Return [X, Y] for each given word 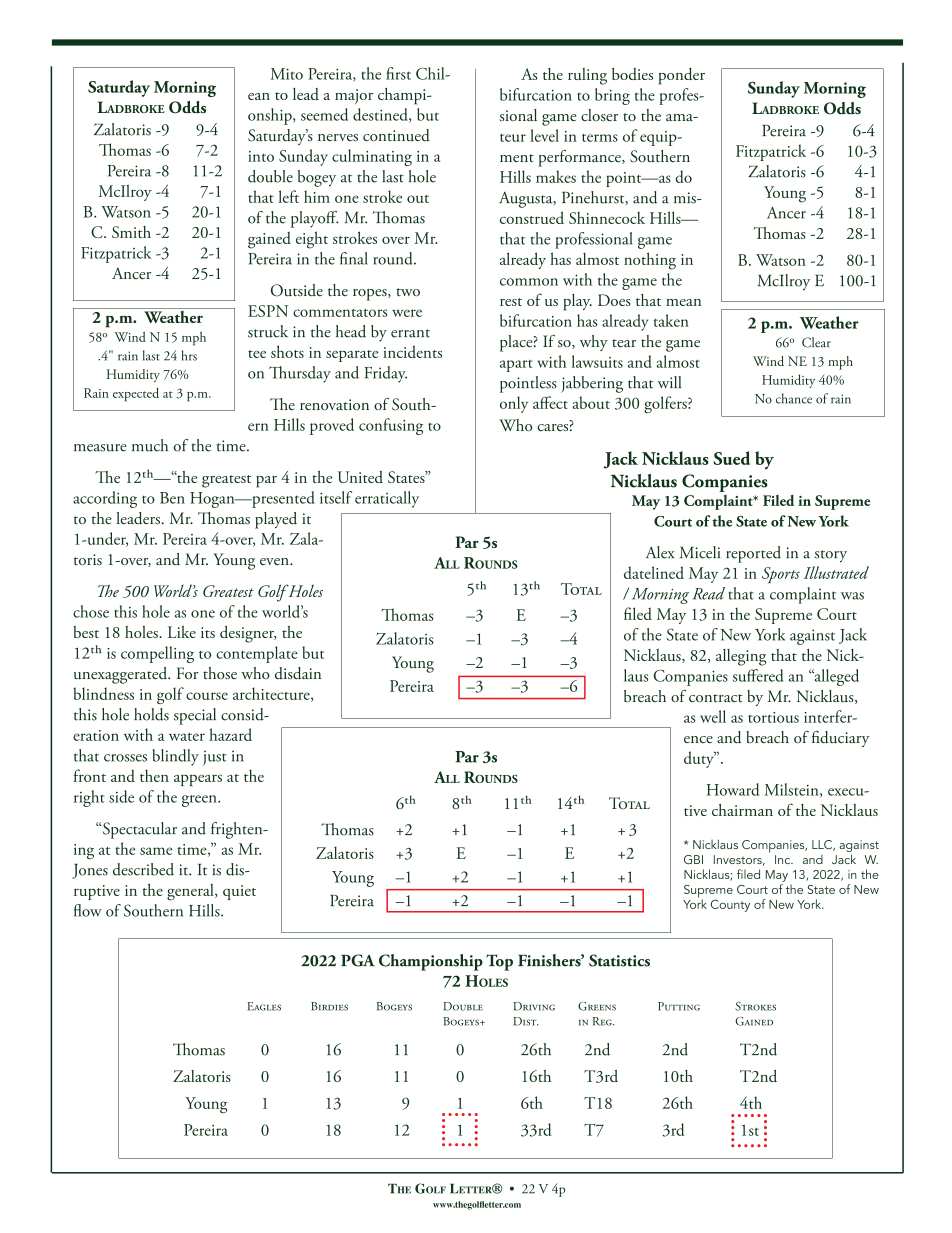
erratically [387, 499]
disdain [298, 673]
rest [511, 302]
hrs [189, 355]
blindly [176, 757]
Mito [286, 74]
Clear [816, 342]
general [191, 892]
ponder [682, 76]
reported [753, 554]
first [398, 73]
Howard [732, 789]
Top [499, 962]
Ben [172, 498]
